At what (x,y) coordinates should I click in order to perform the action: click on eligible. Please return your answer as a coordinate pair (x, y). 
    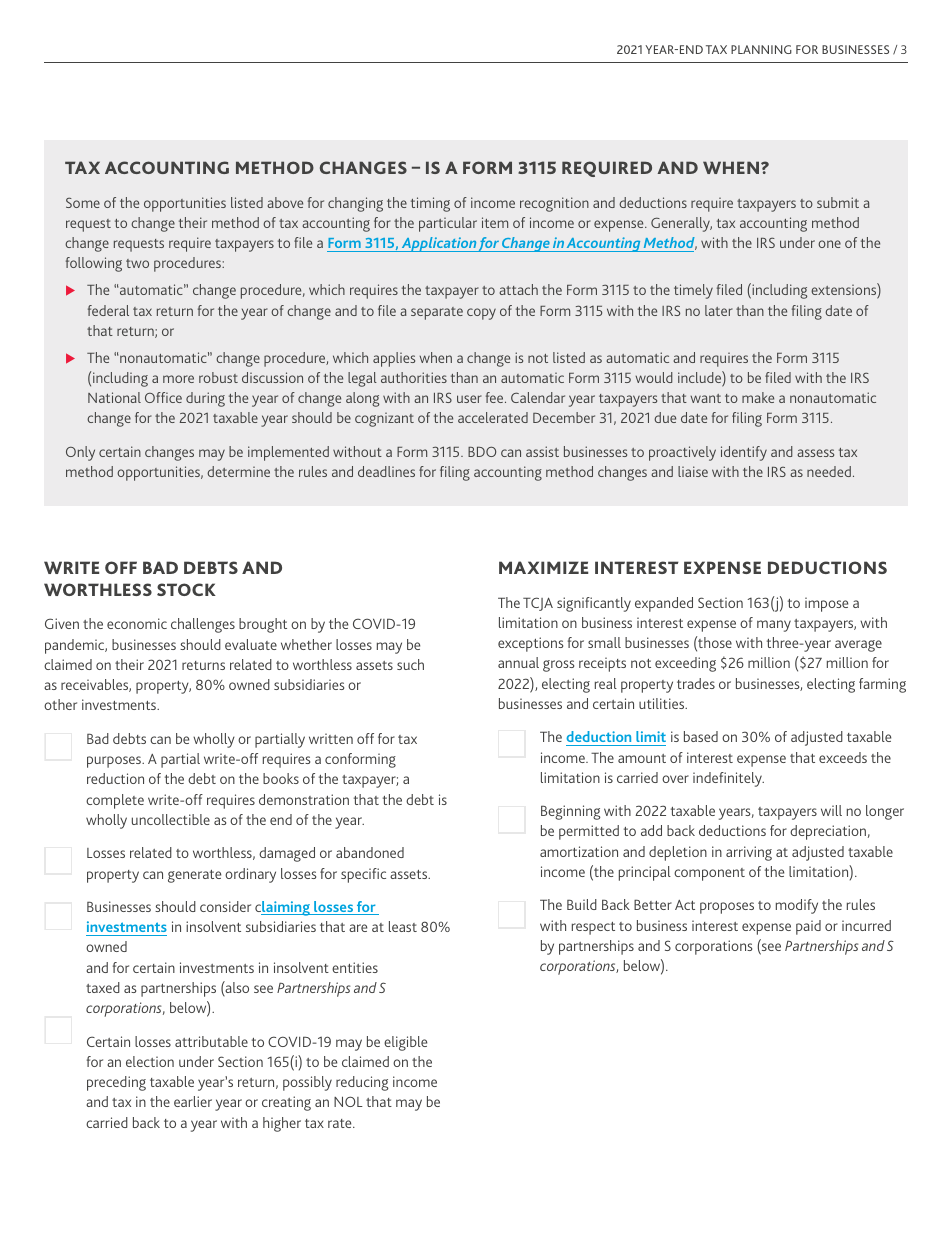
    Looking at the image, I should click on (405, 1043).
